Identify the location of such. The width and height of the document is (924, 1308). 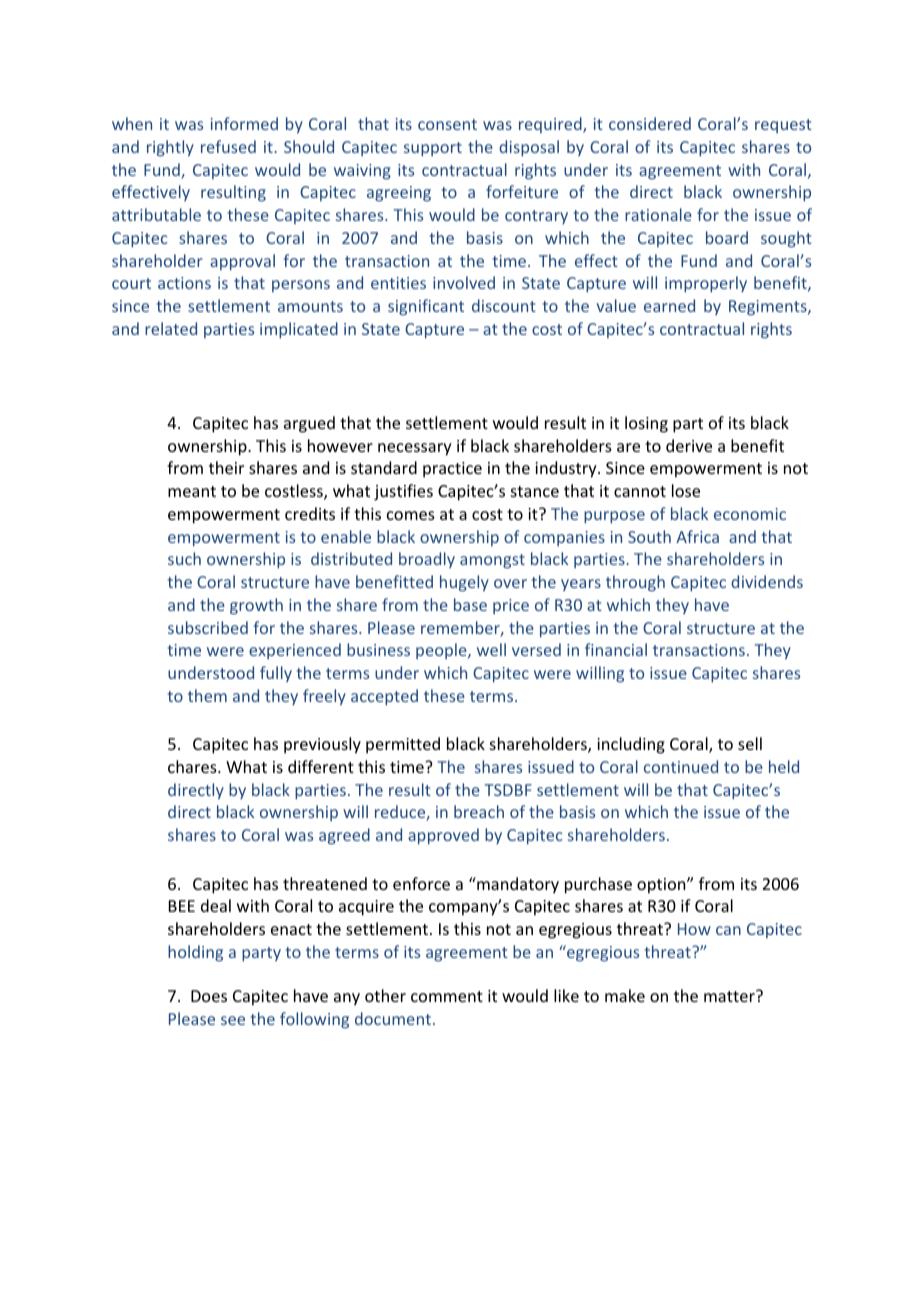
(184, 558).
